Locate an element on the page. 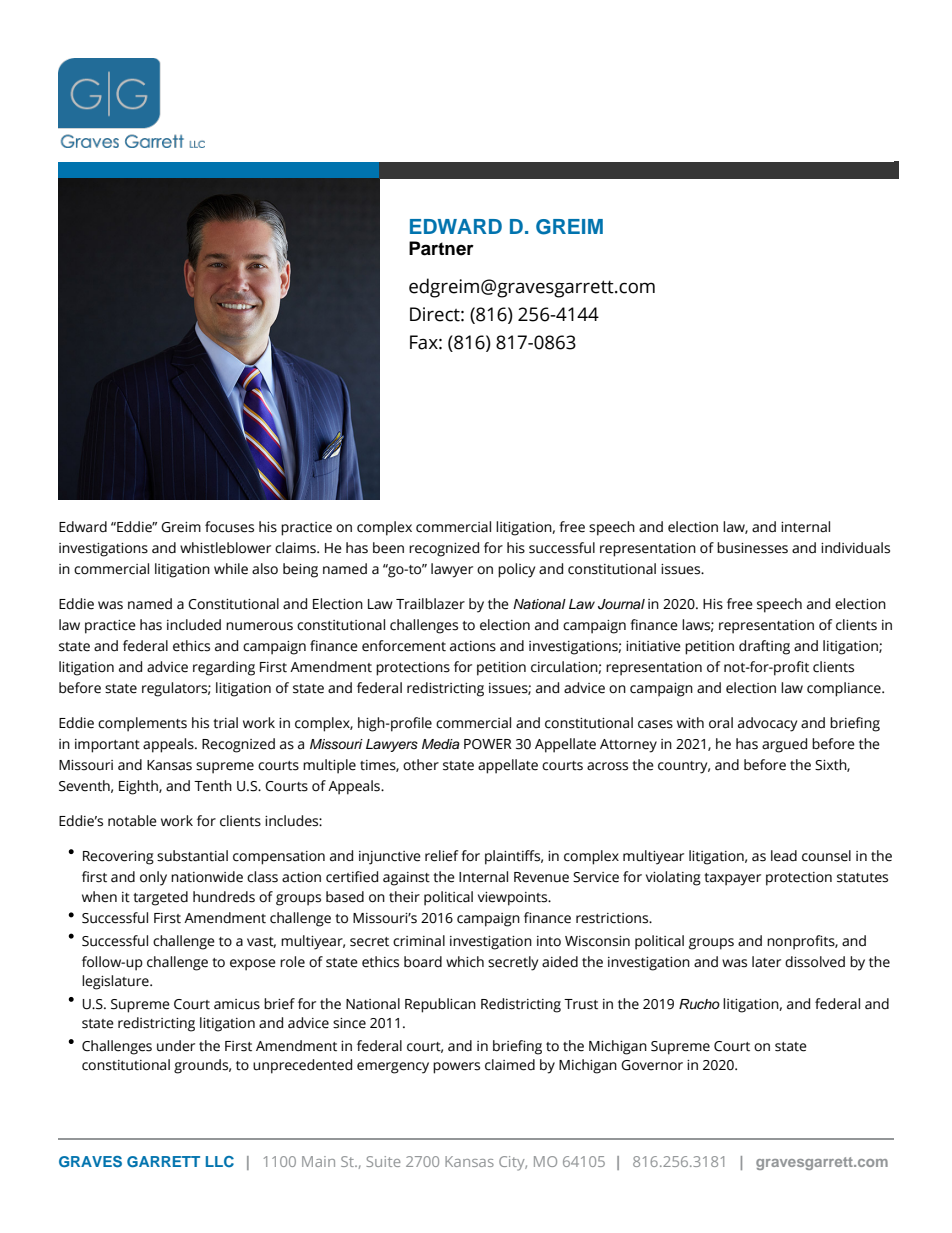  relief is located at coordinates (442, 856).
